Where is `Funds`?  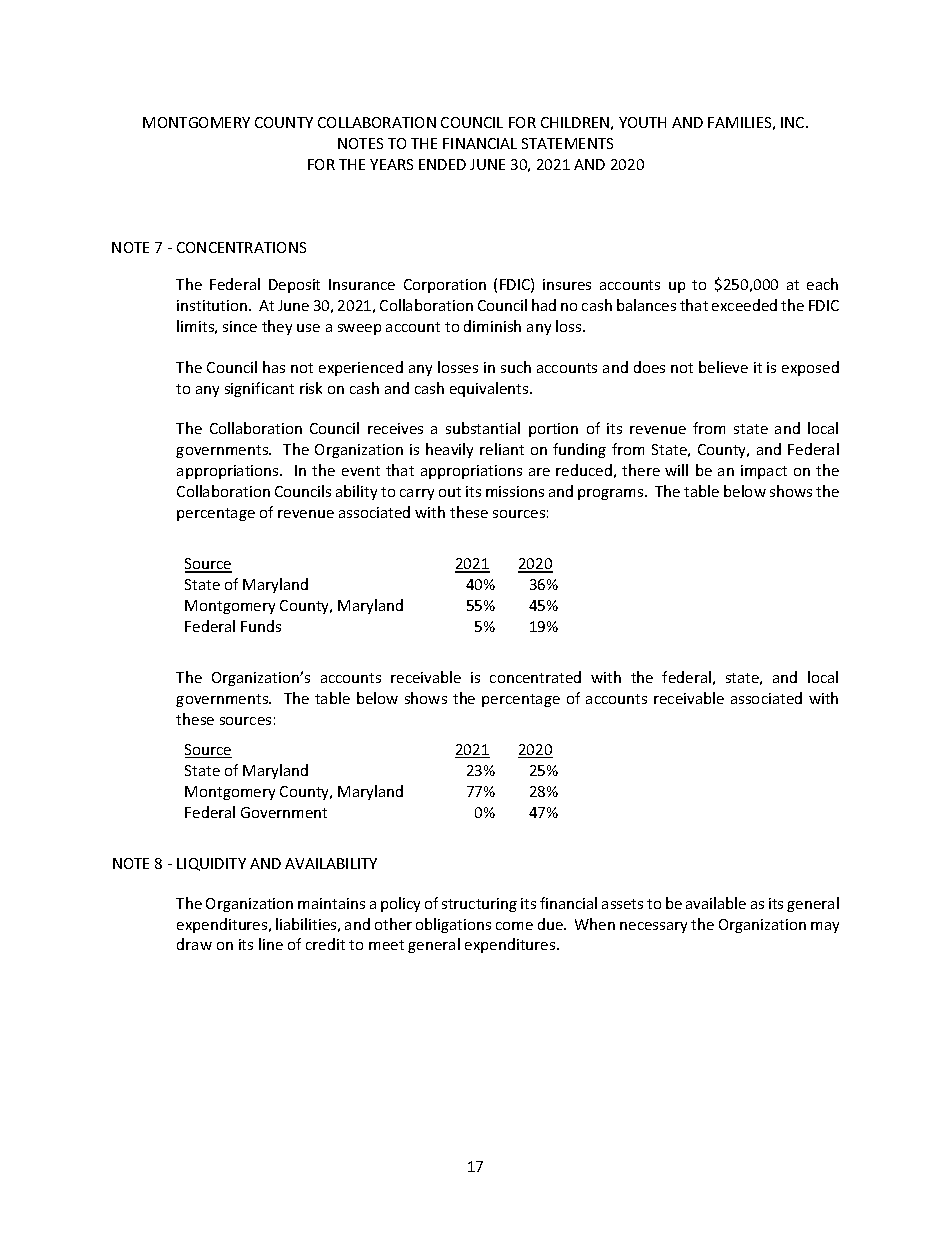
Funds is located at coordinates (261, 626).
